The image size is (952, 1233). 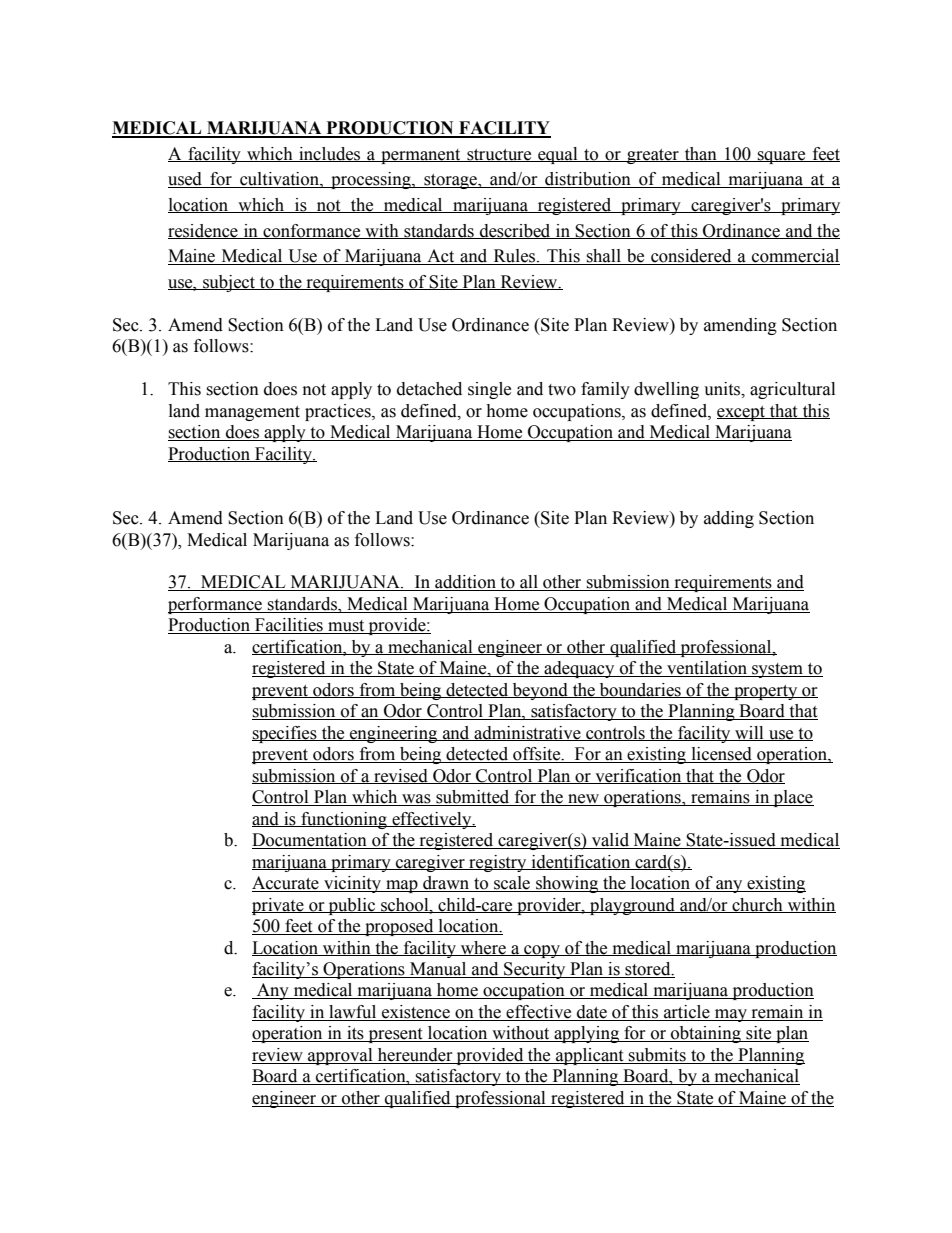 I want to click on Facilities, so click(x=289, y=626).
